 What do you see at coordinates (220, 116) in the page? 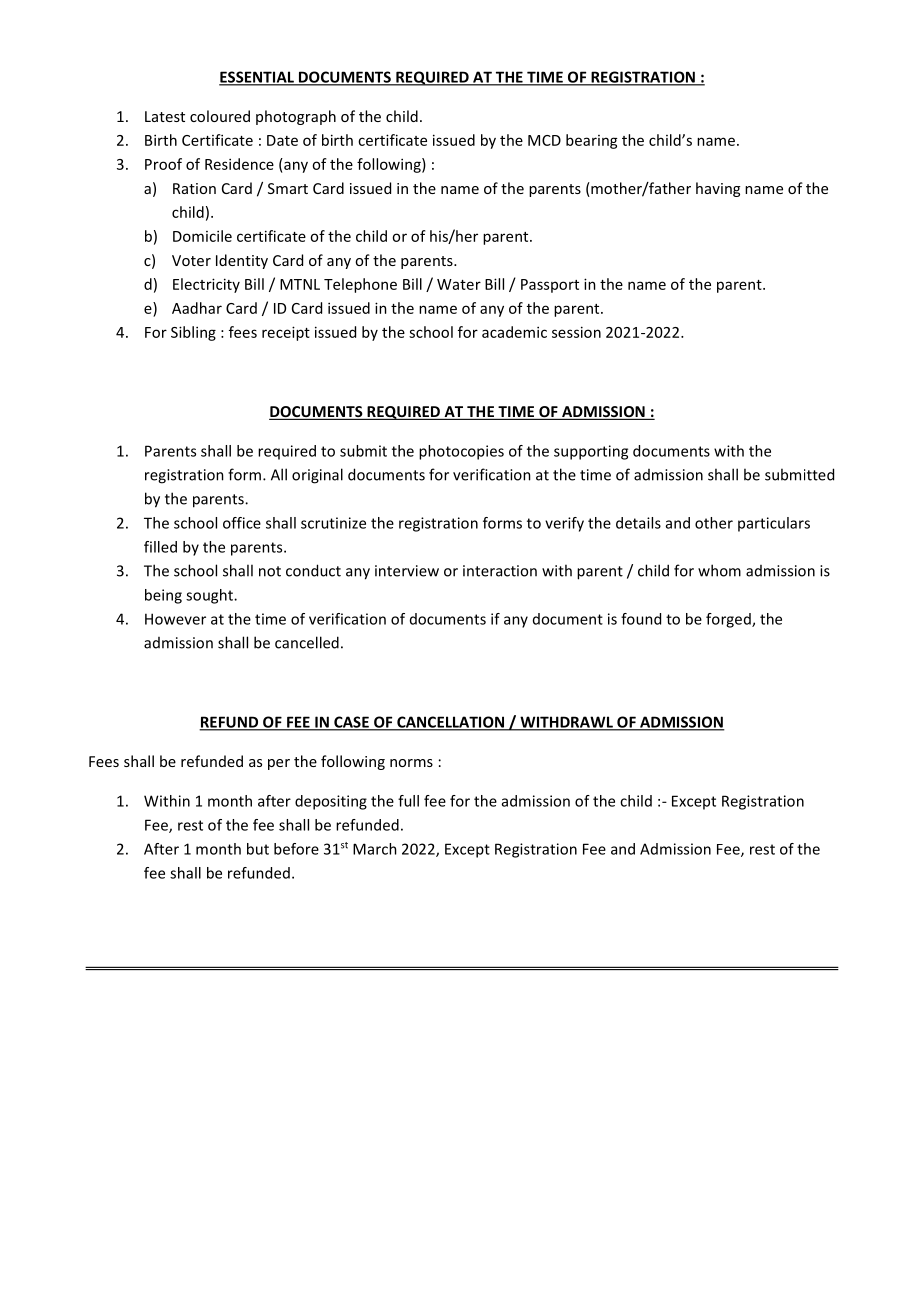
I see `coloured` at bounding box center [220, 116].
